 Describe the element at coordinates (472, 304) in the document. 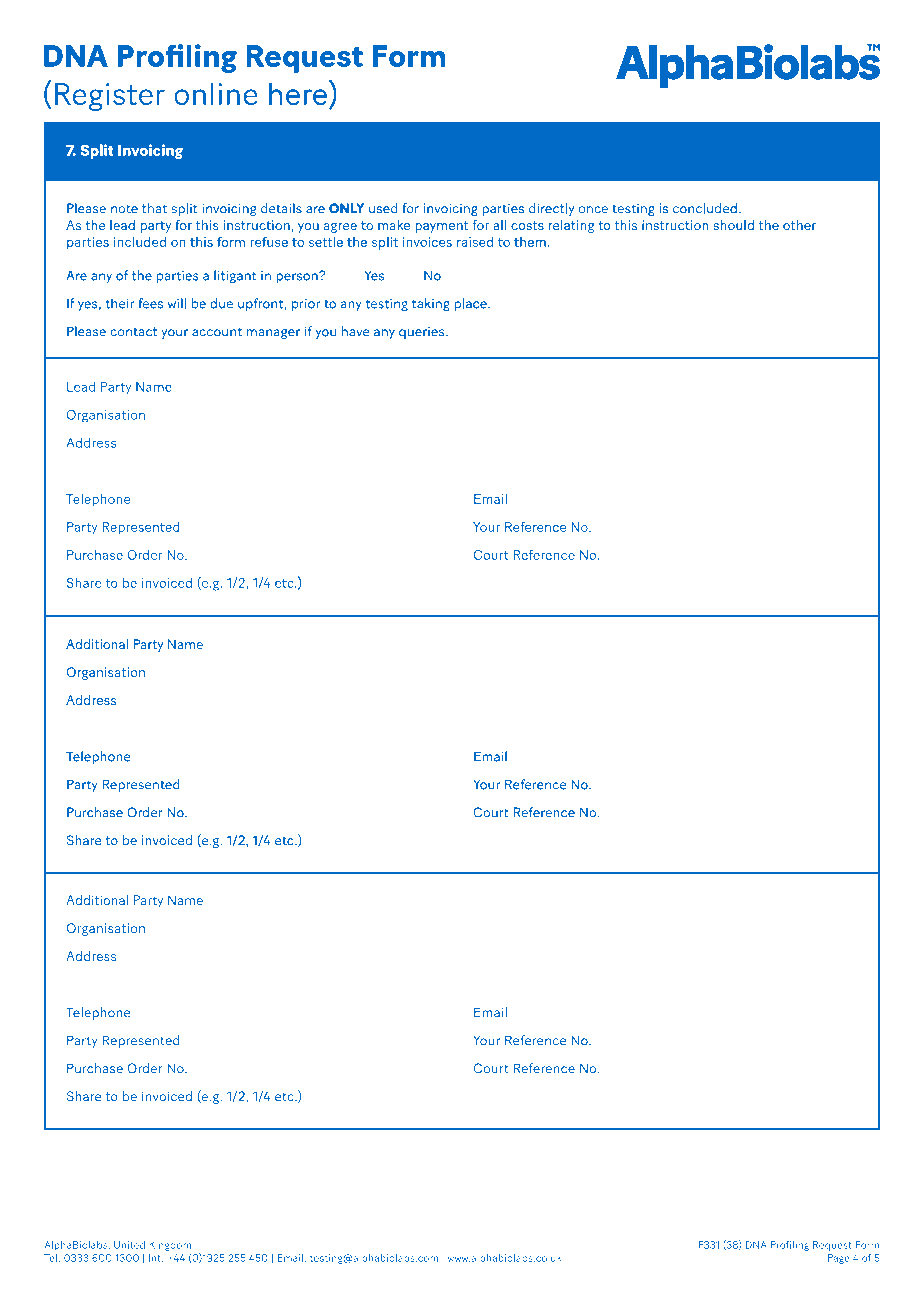

I see `place` at that location.
